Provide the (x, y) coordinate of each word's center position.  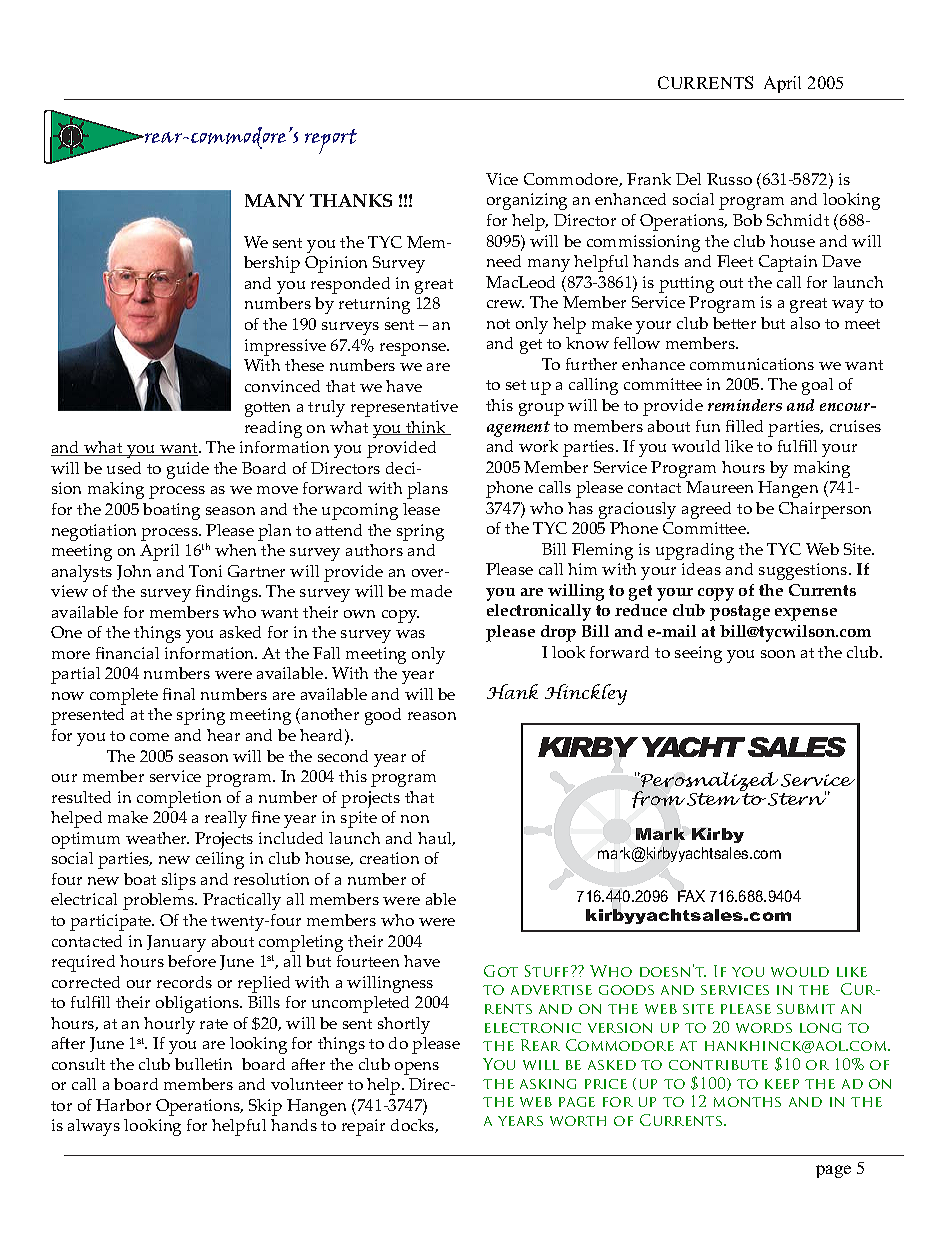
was (410, 634)
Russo (729, 179)
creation (389, 858)
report (331, 141)
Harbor (123, 1105)
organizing (527, 201)
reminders (745, 405)
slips (179, 881)
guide (188, 470)
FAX (691, 896)
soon (778, 654)
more (71, 655)
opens (417, 1068)
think (426, 428)
